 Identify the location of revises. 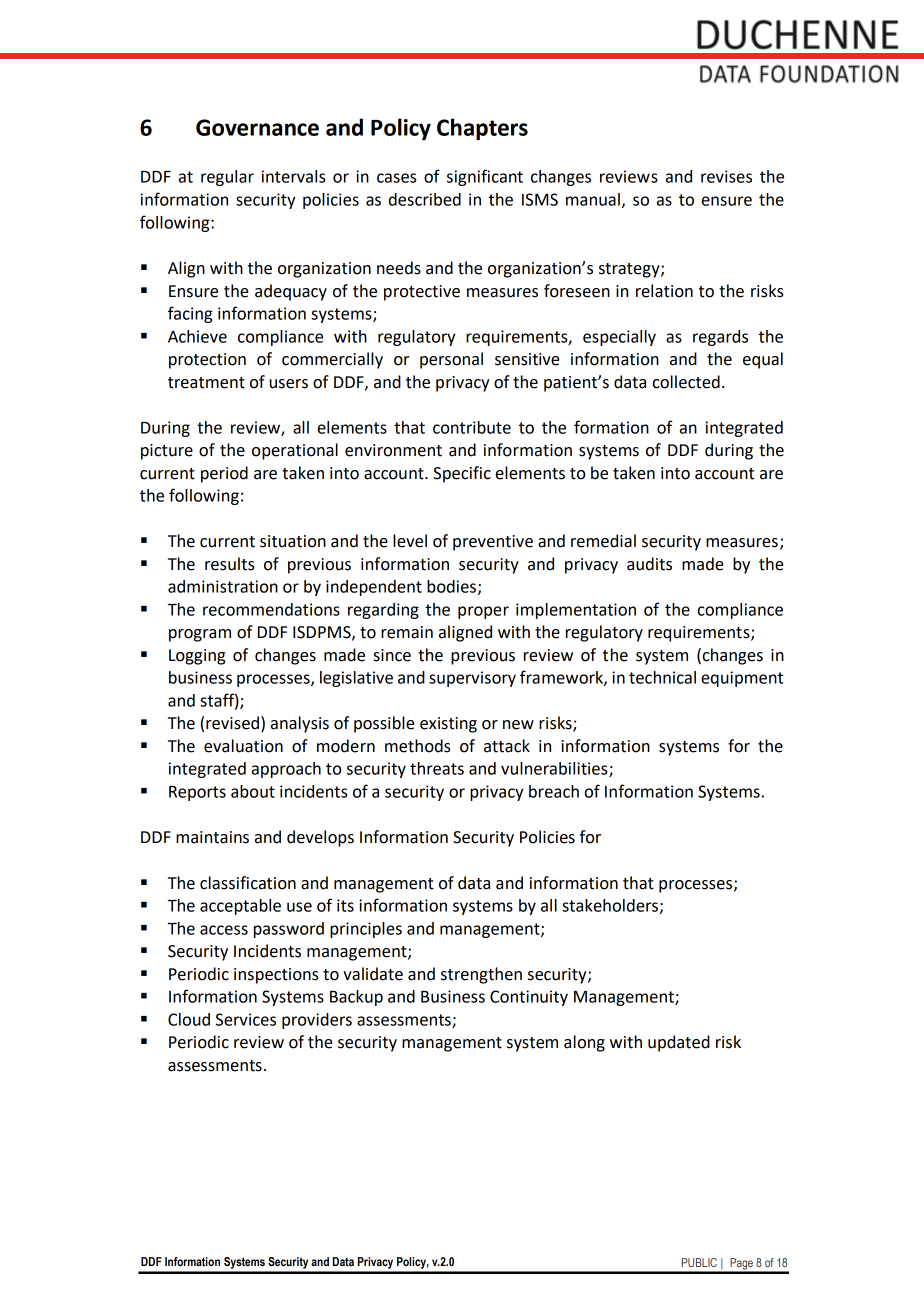
(726, 176).
